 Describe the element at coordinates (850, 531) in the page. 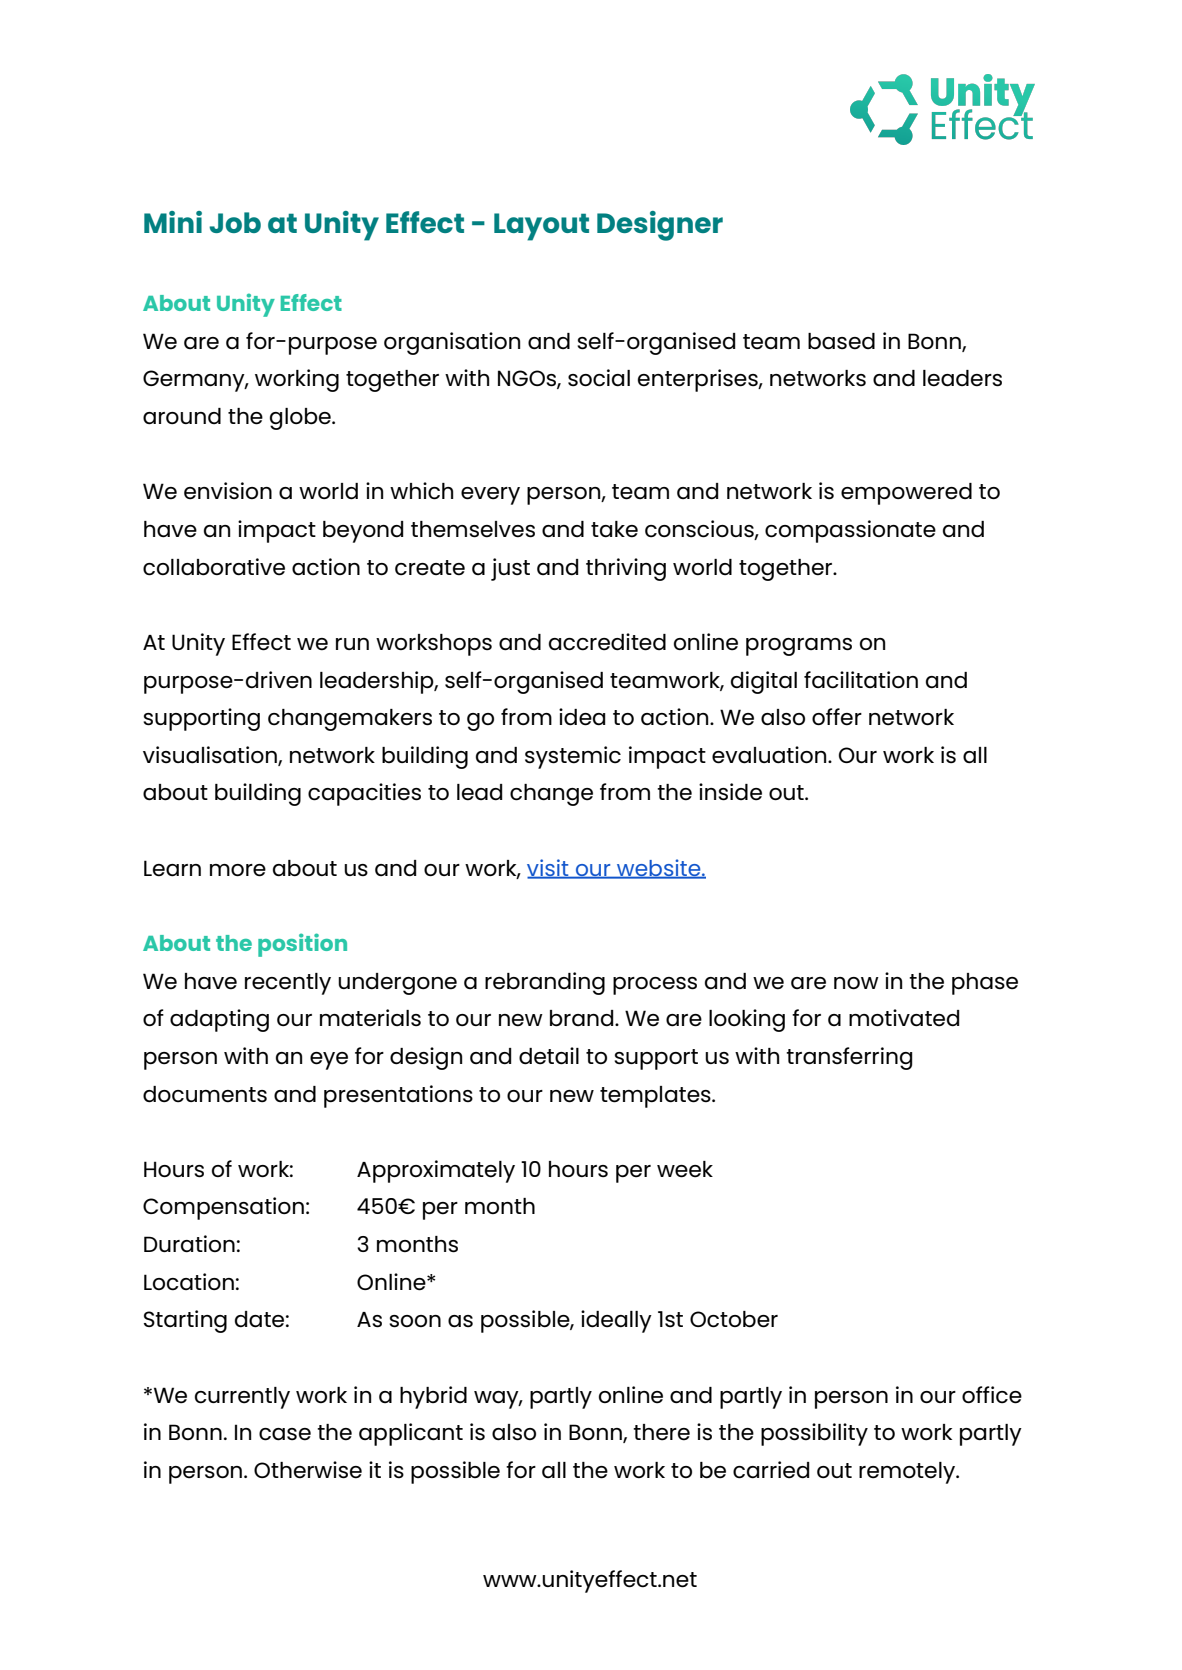

I see `compassionate` at that location.
